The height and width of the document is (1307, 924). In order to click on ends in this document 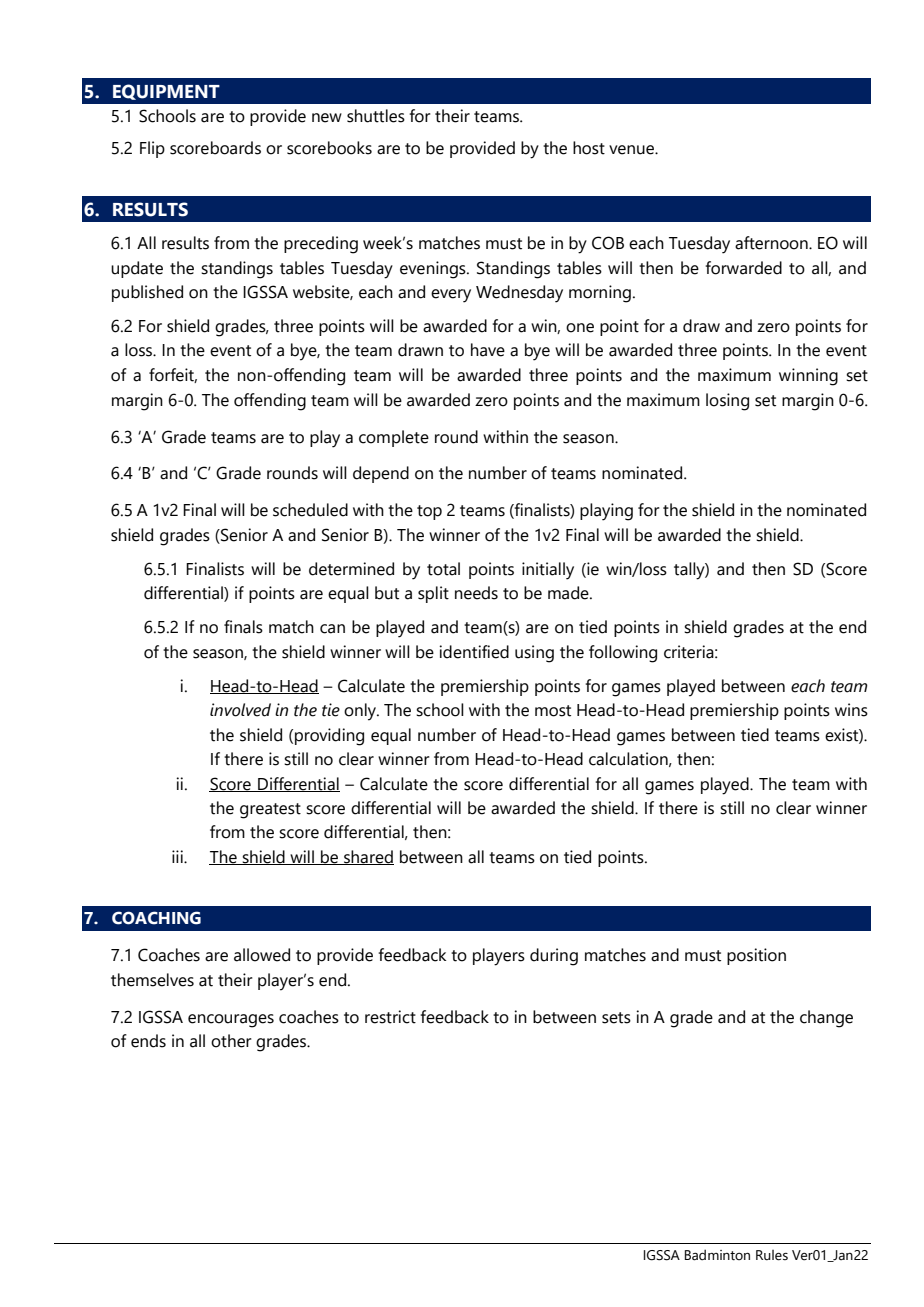, I will do `click(148, 1041)`.
